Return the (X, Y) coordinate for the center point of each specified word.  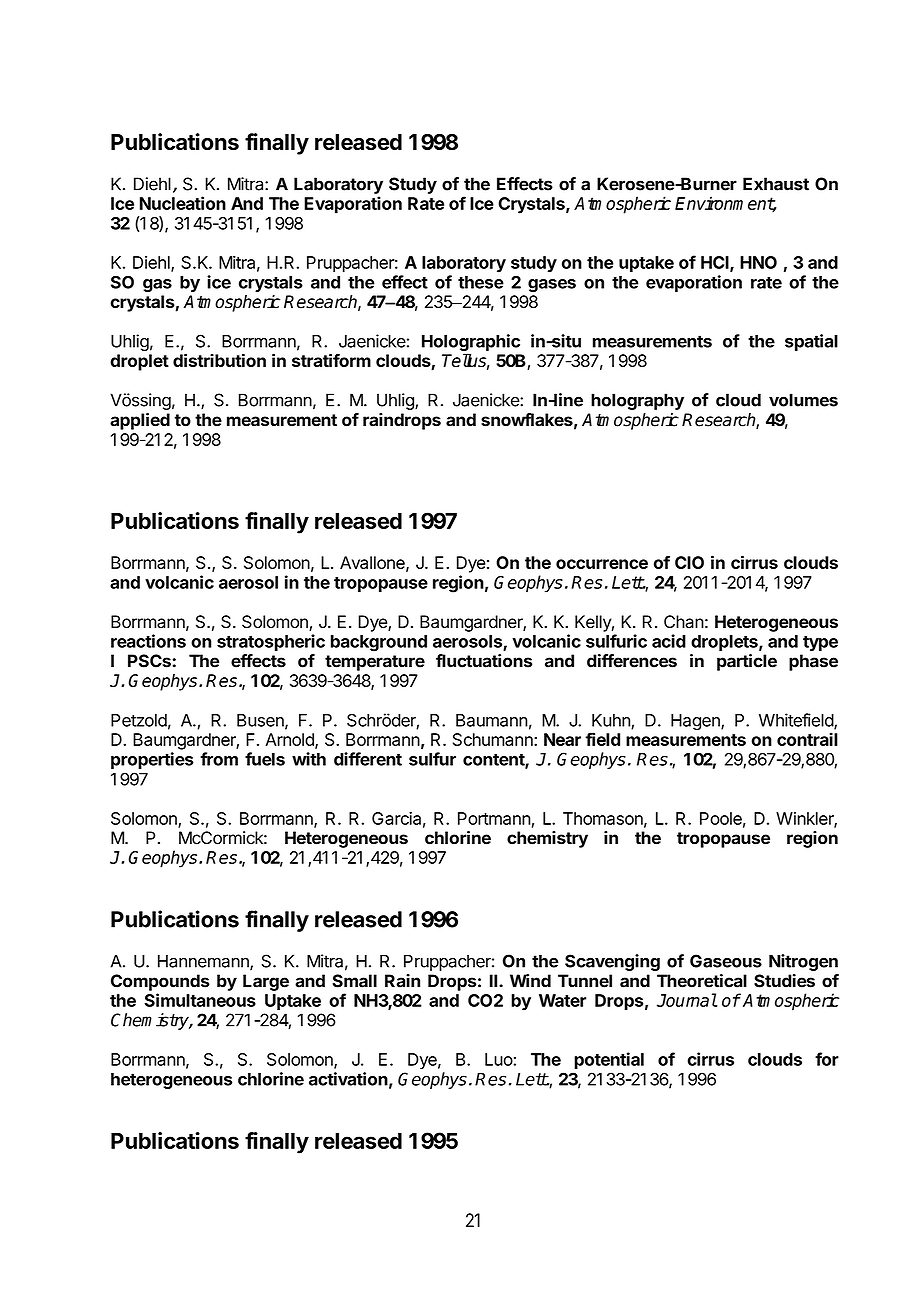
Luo (499, 1059)
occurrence (602, 564)
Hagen (696, 722)
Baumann (492, 720)
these (481, 282)
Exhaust (776, 184)
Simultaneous (200, 1000)
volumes (803, 400)
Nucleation (183, 203)
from (219, 759)
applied (140, 421)
